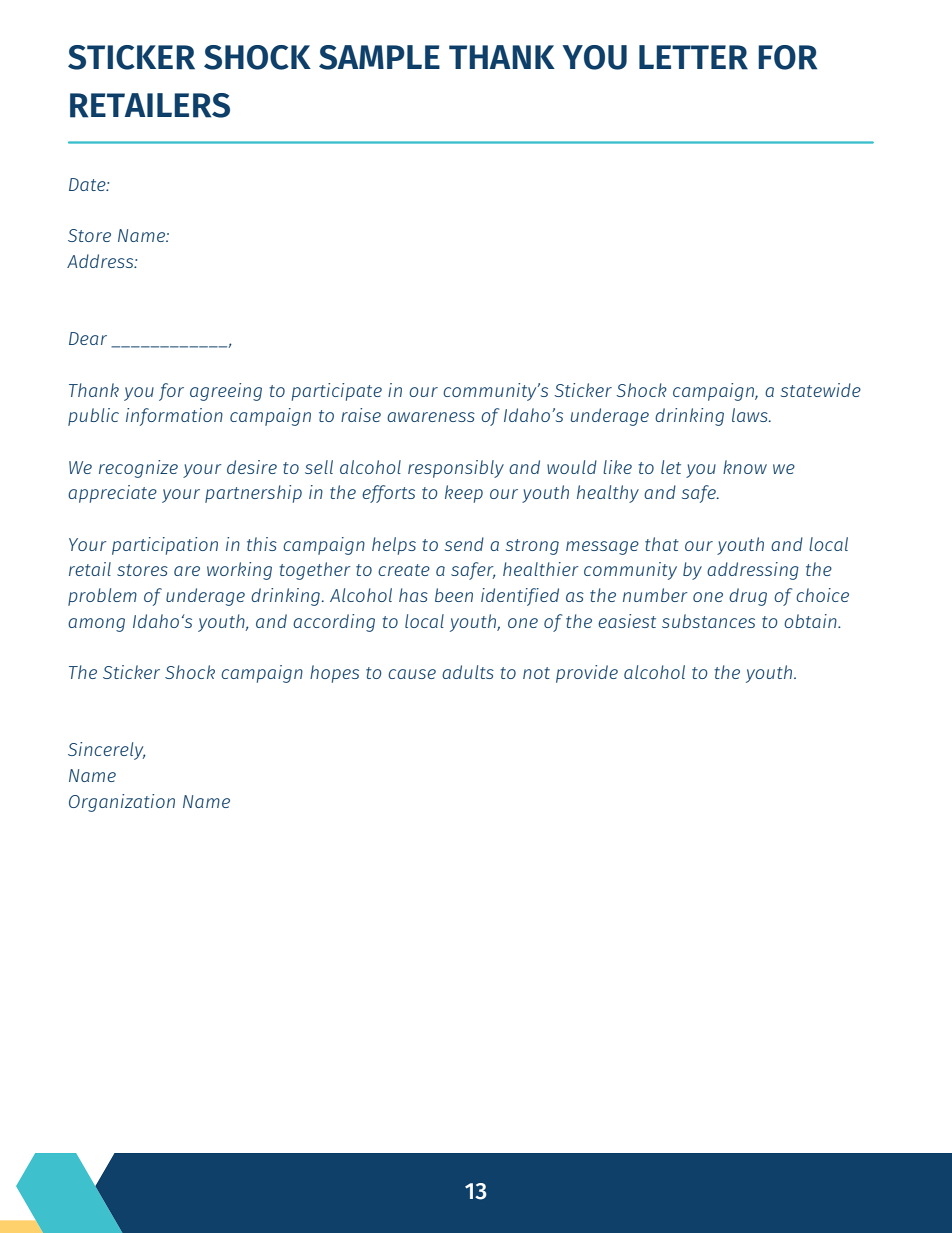  What do you see at coordinates (88, 338) in the screenshot?
I see `Dear` at bounding box center [88, 338].
